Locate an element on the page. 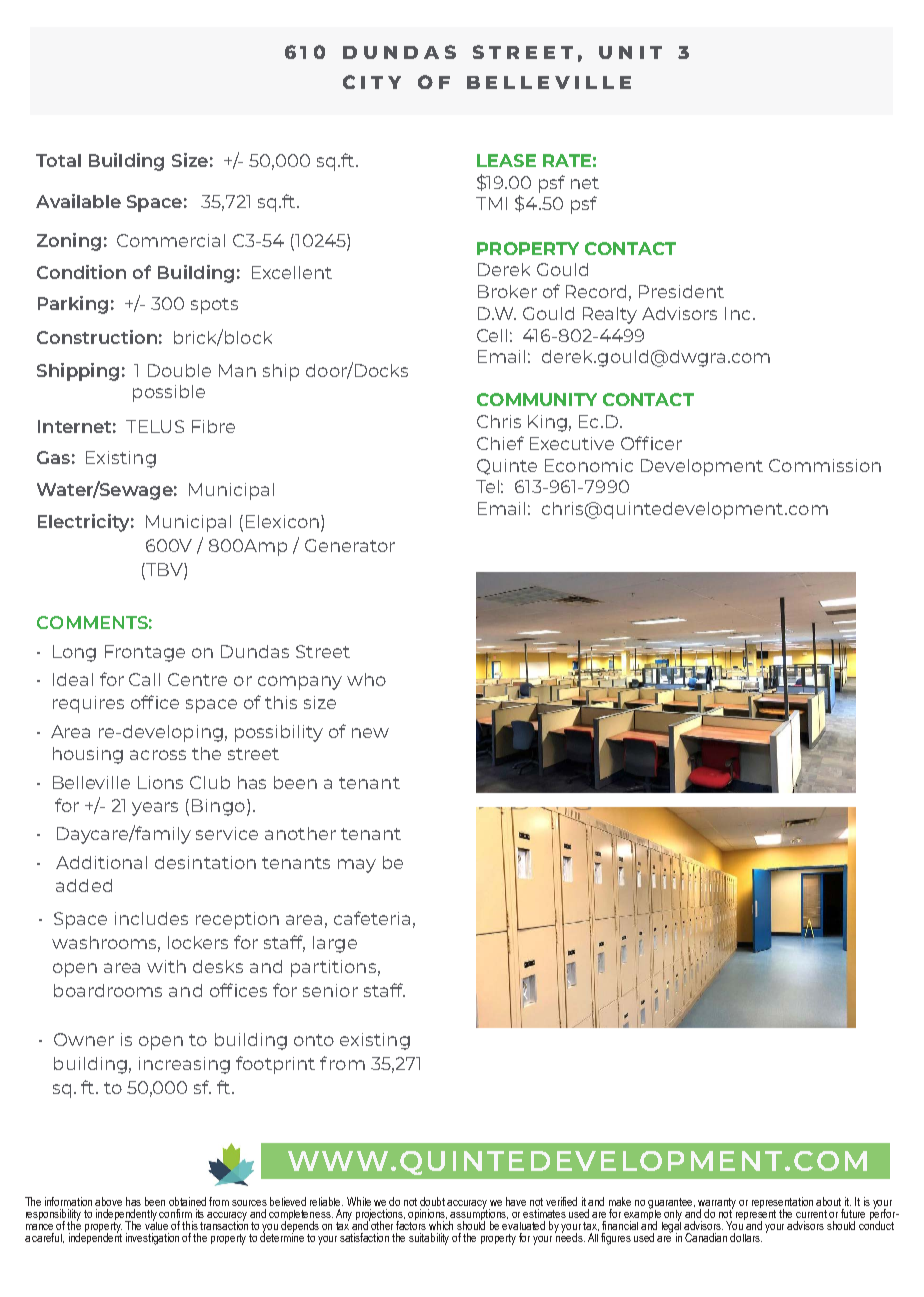  value is located at coordinates (156, 1224).
